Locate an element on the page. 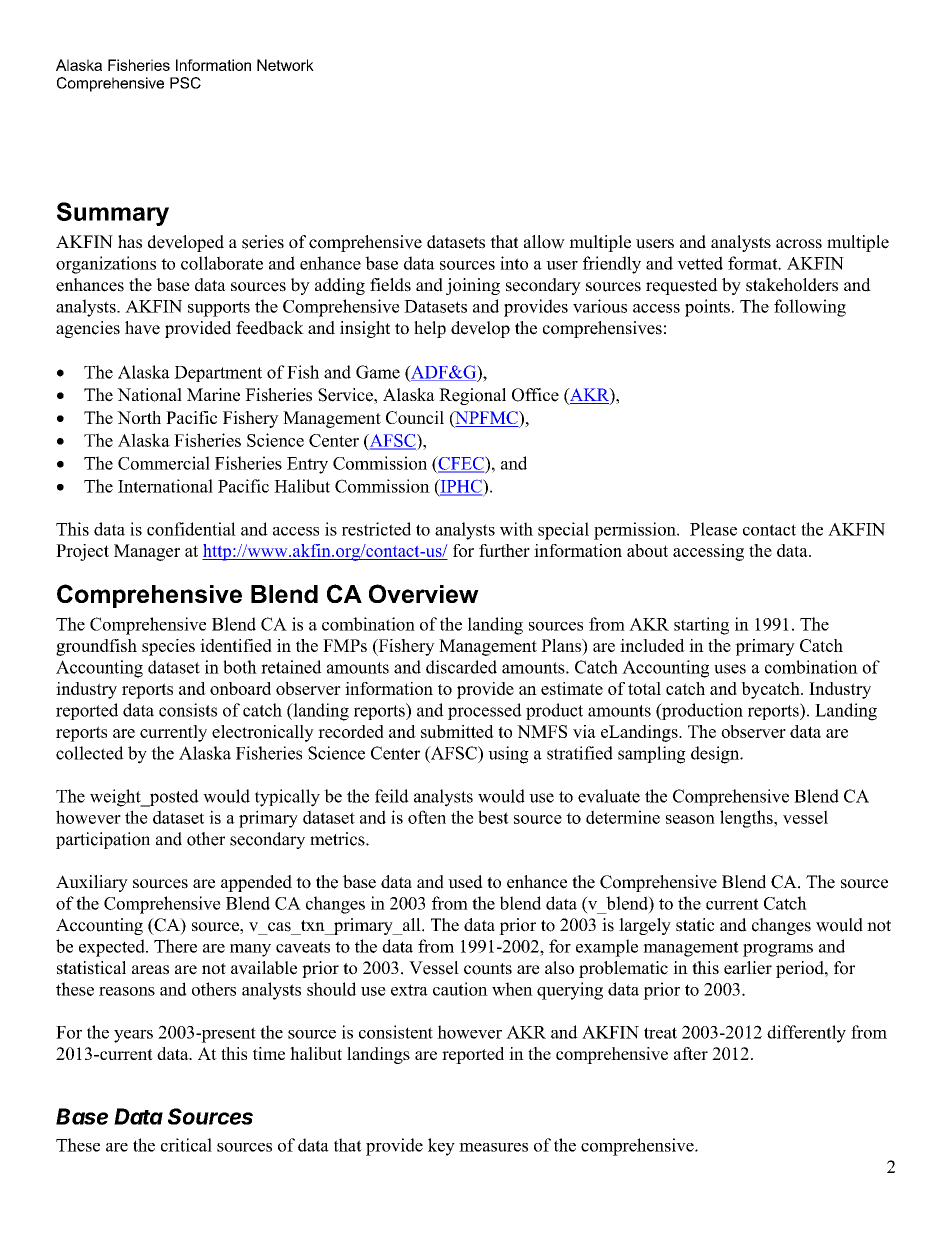 Image resolution: width=952 pixels, height=1233 pixels. Council is located at coordinates (415, 417).
